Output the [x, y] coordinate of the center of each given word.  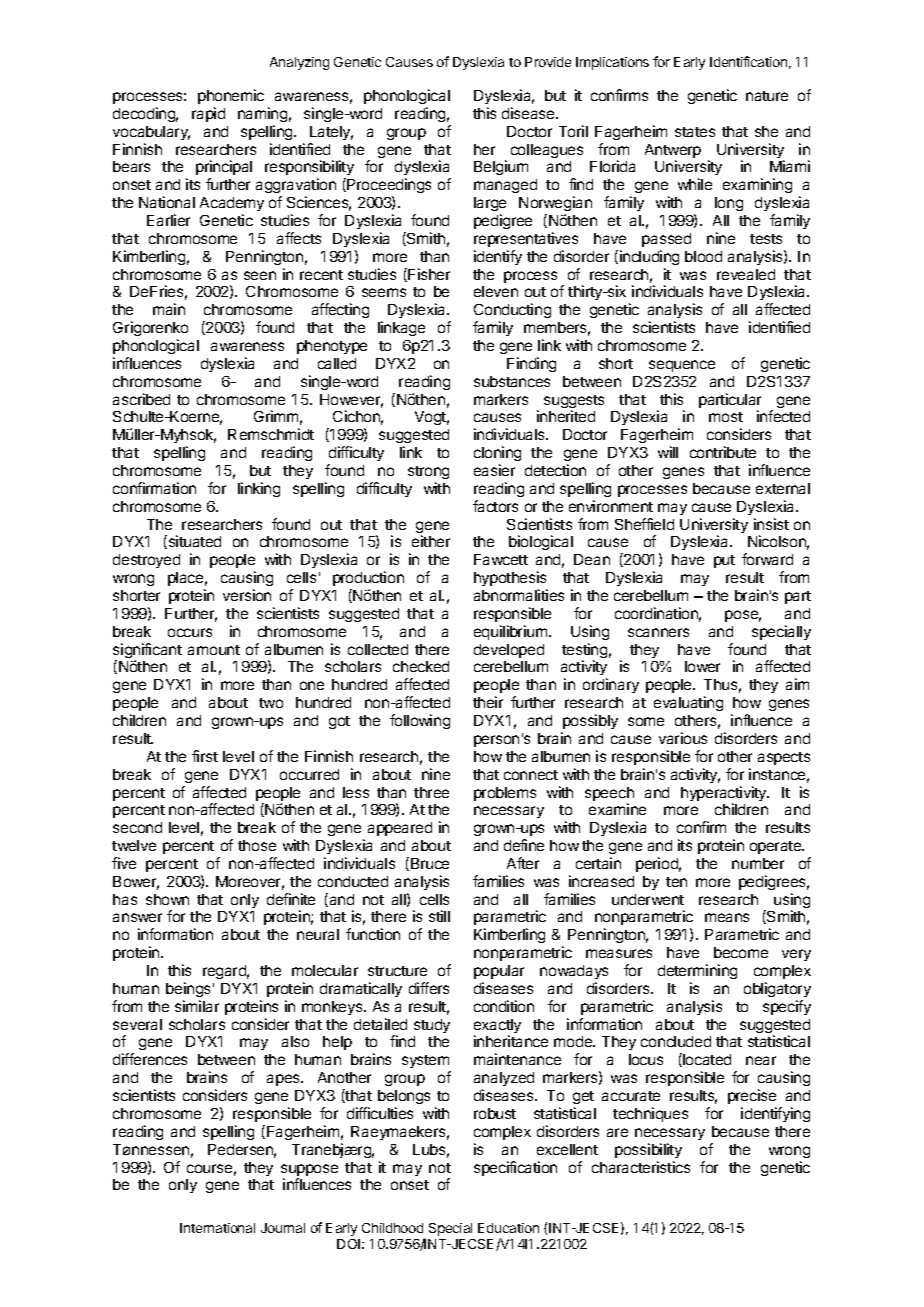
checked [421, 666]
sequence [682, 366]
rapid [208, 114]
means [727, 917]
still [439, 916]
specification [515, 1168]
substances [512, 381]
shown [167, 899]
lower [702, 666]
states [695, 132]
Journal [283, 1228]
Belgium [501, 167]
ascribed [141, 399]
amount [214, 650]
